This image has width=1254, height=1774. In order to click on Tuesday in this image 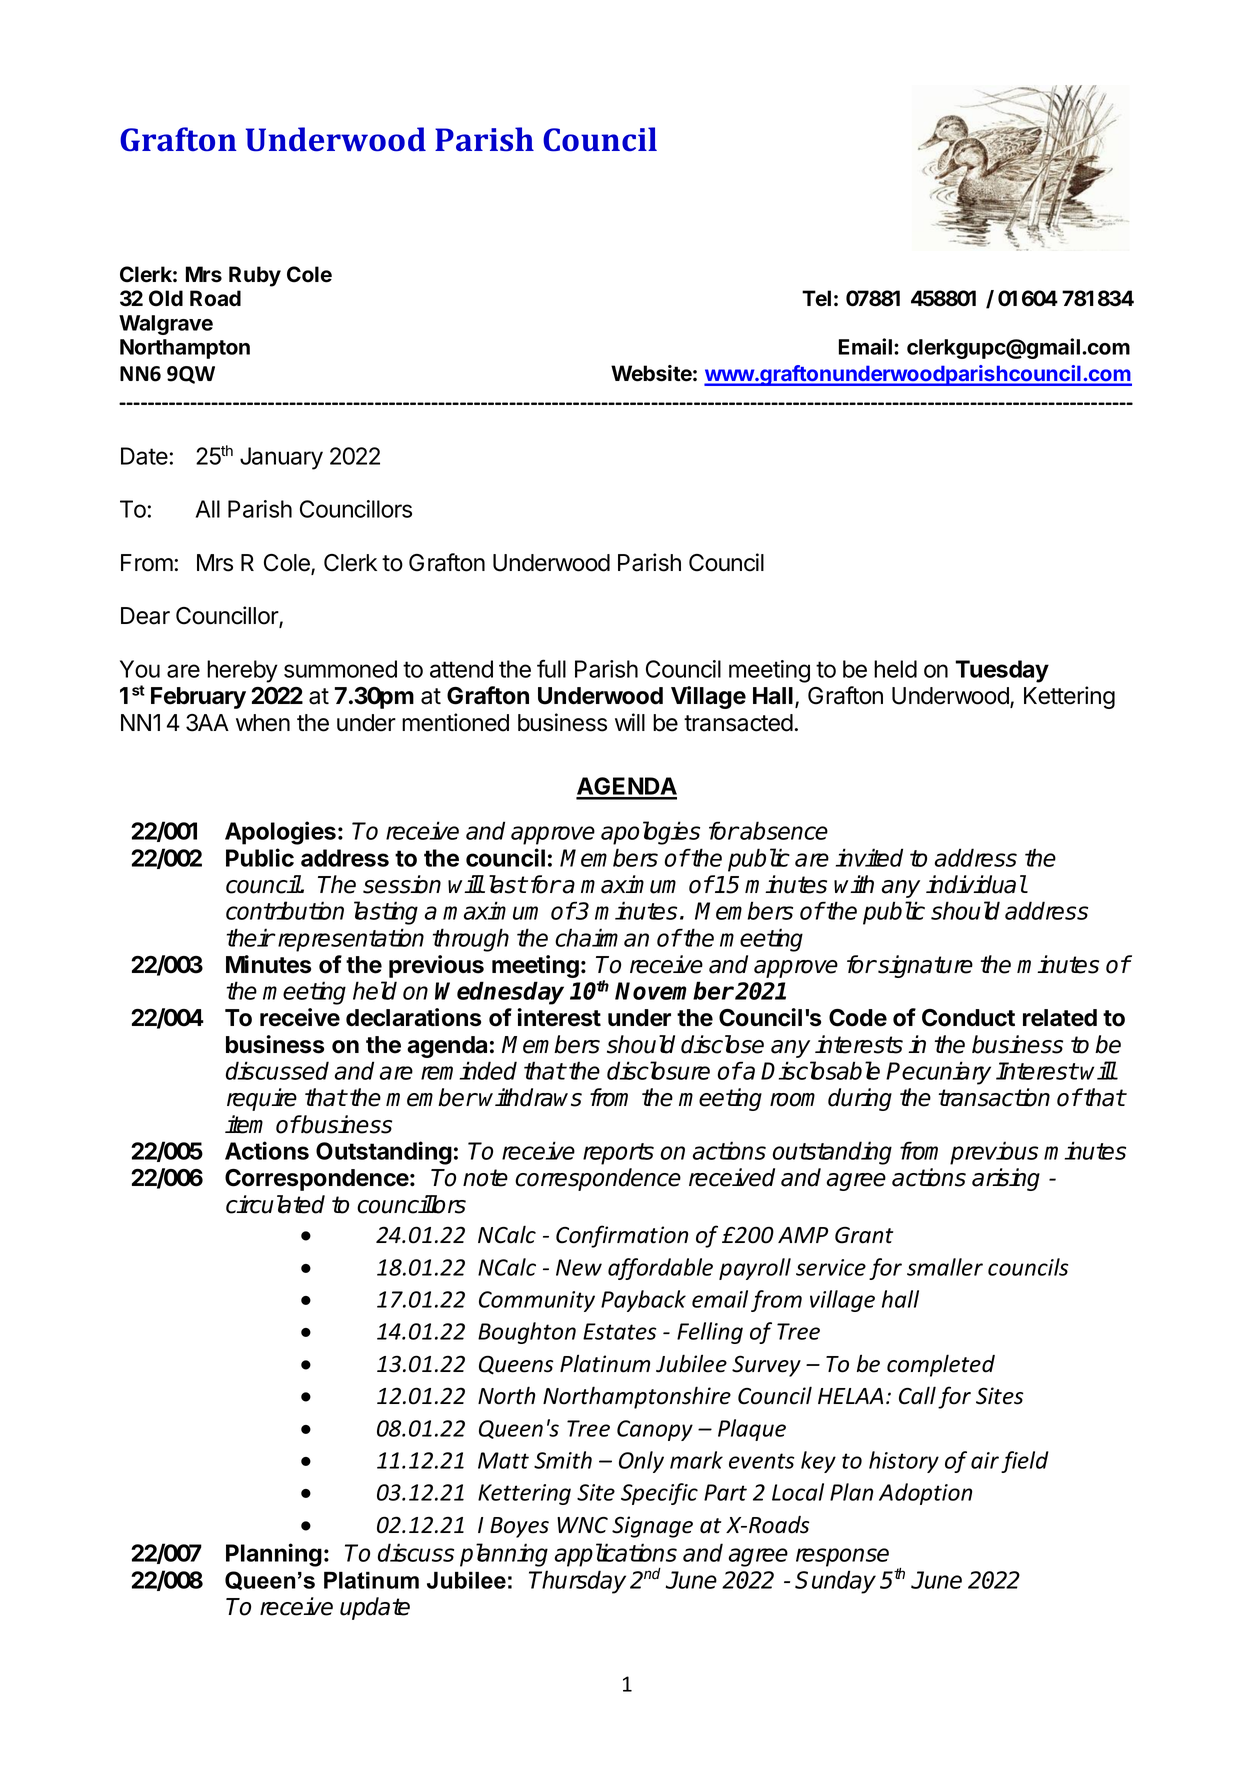, I will do `click(1002, 671)`.
